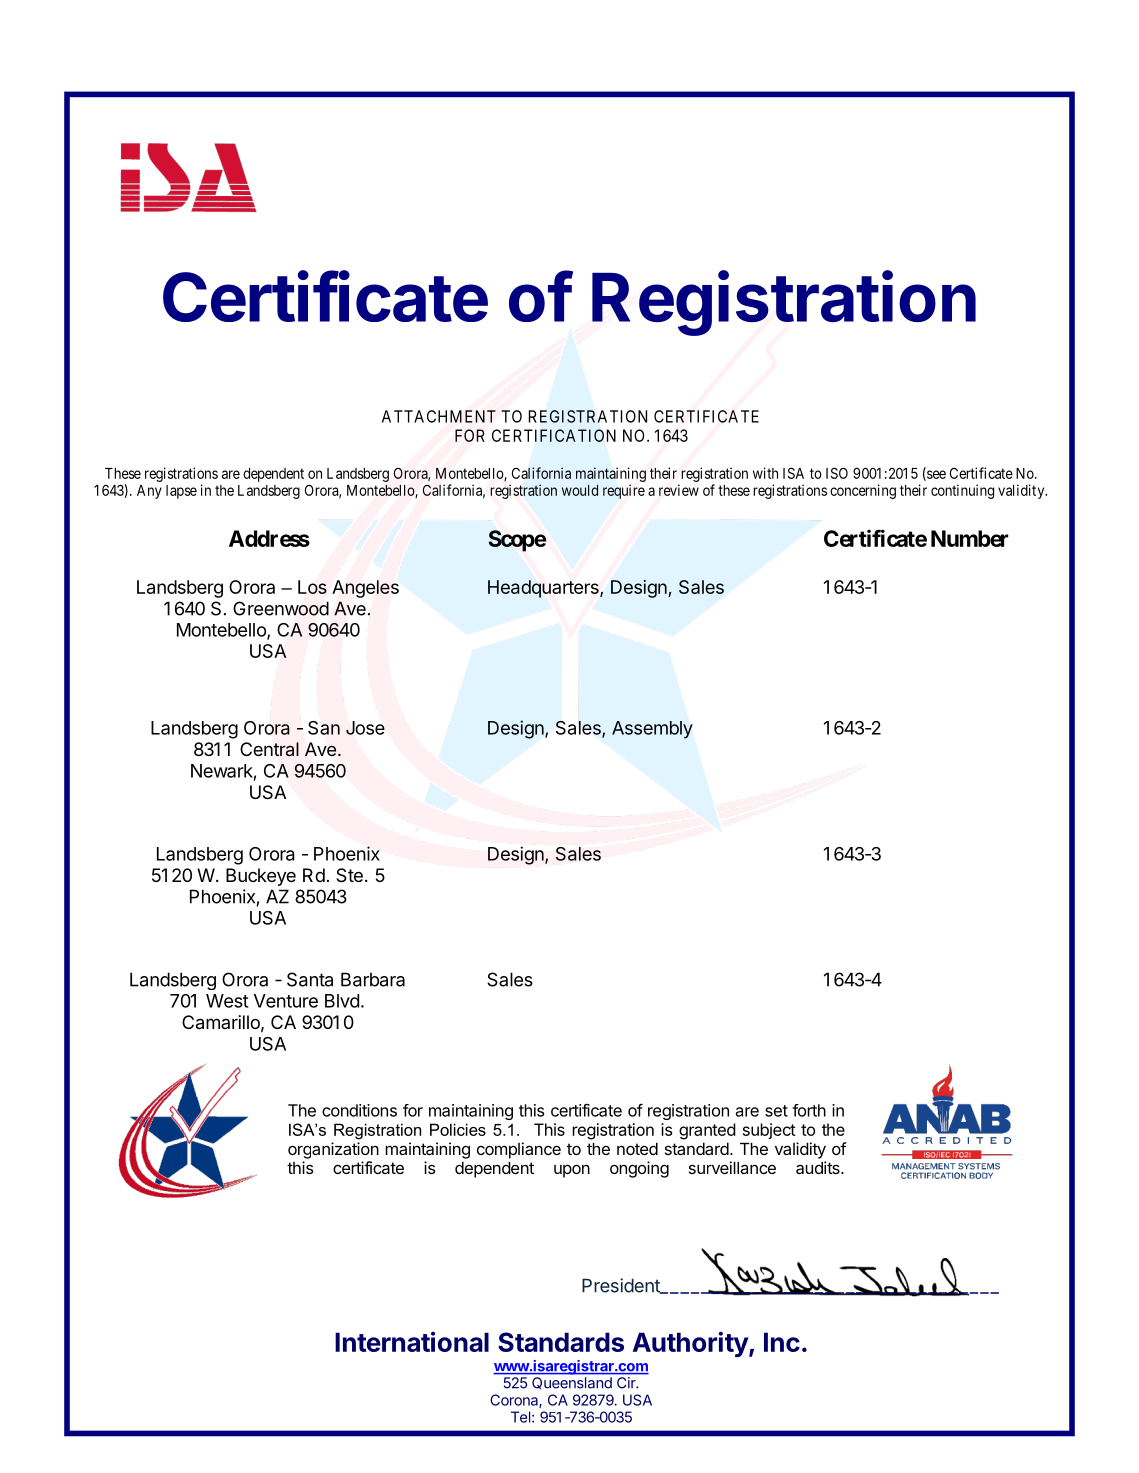 This screenshot has height=1473, width=1139. I want to click on ISO, so click(837, 473).
